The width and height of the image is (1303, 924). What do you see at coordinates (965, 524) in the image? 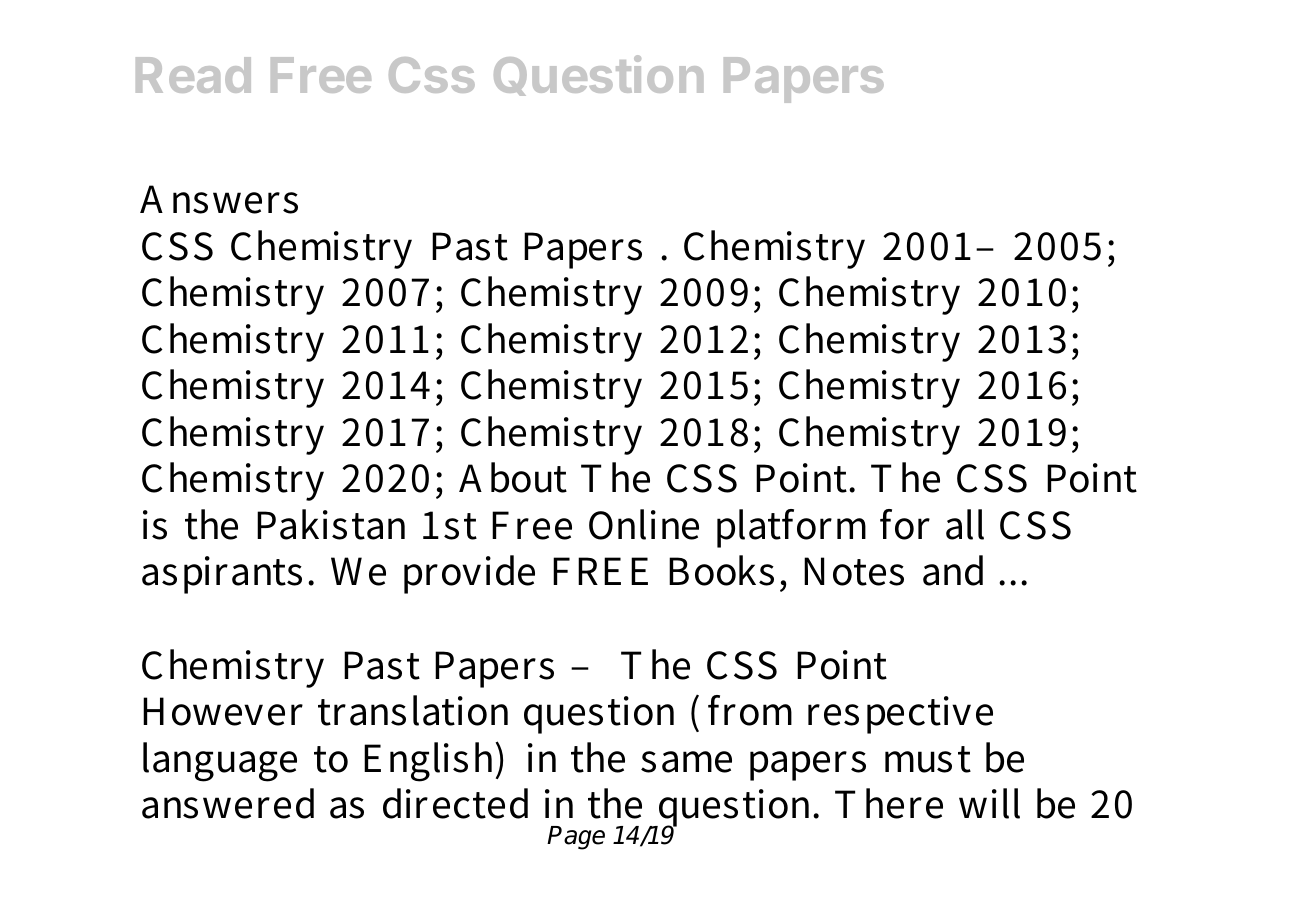
I see `all` at bounding box center [965, 524].
